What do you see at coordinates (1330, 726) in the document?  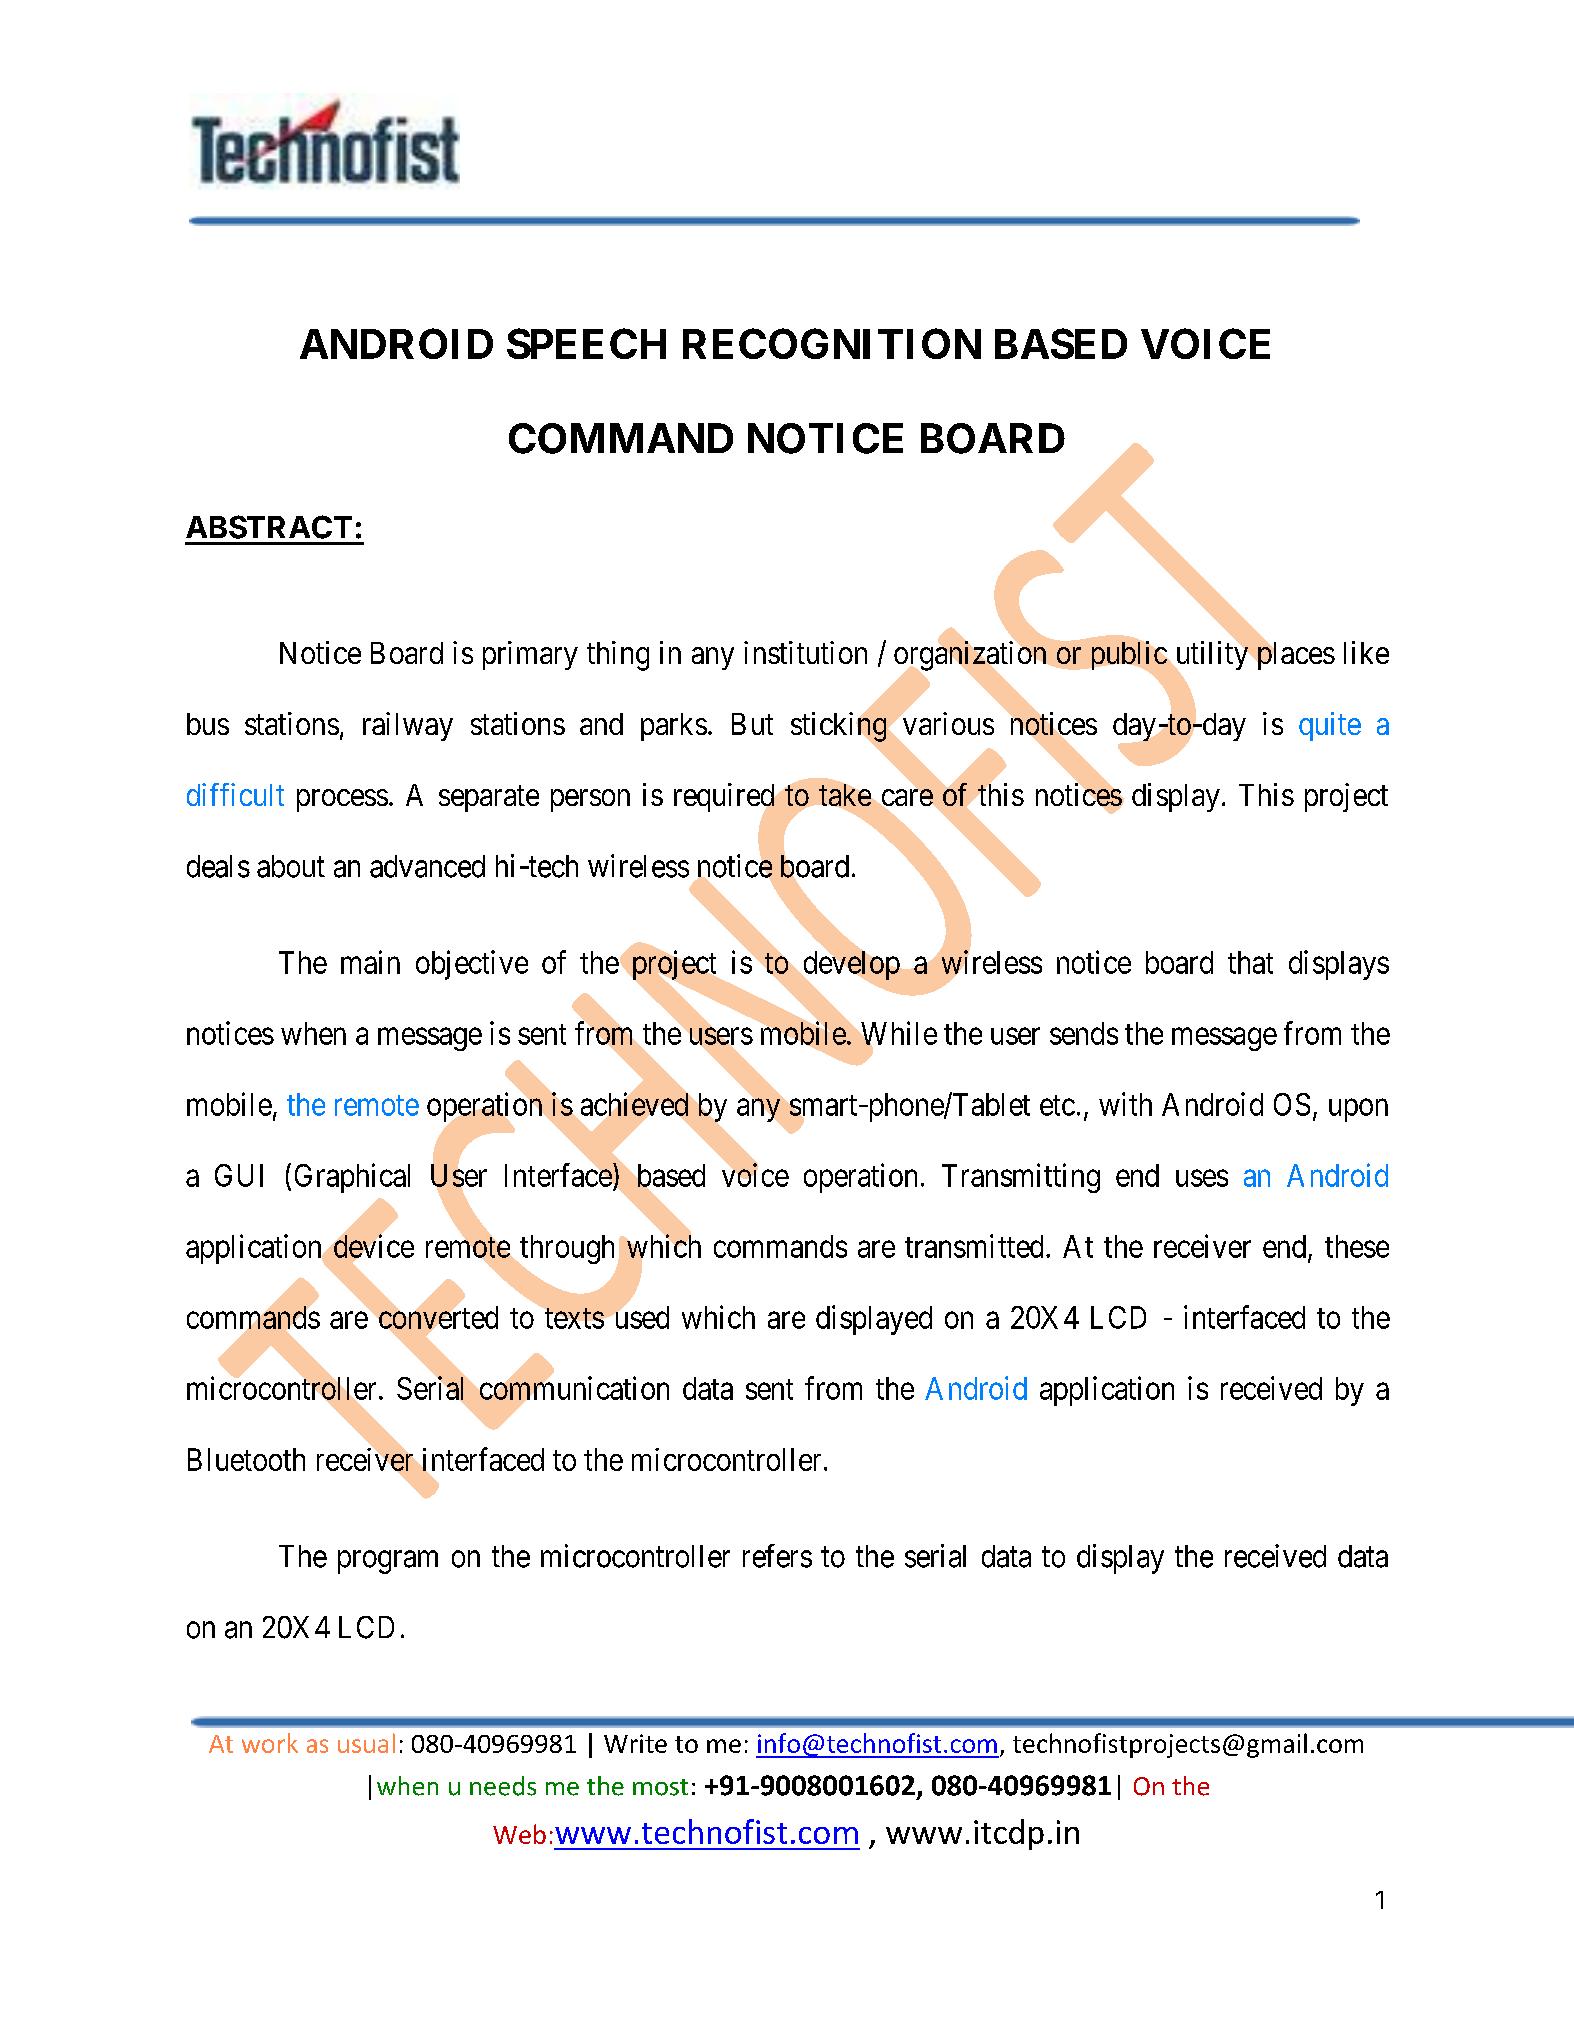 I see `quite` at bounding box center [1330, 726].
